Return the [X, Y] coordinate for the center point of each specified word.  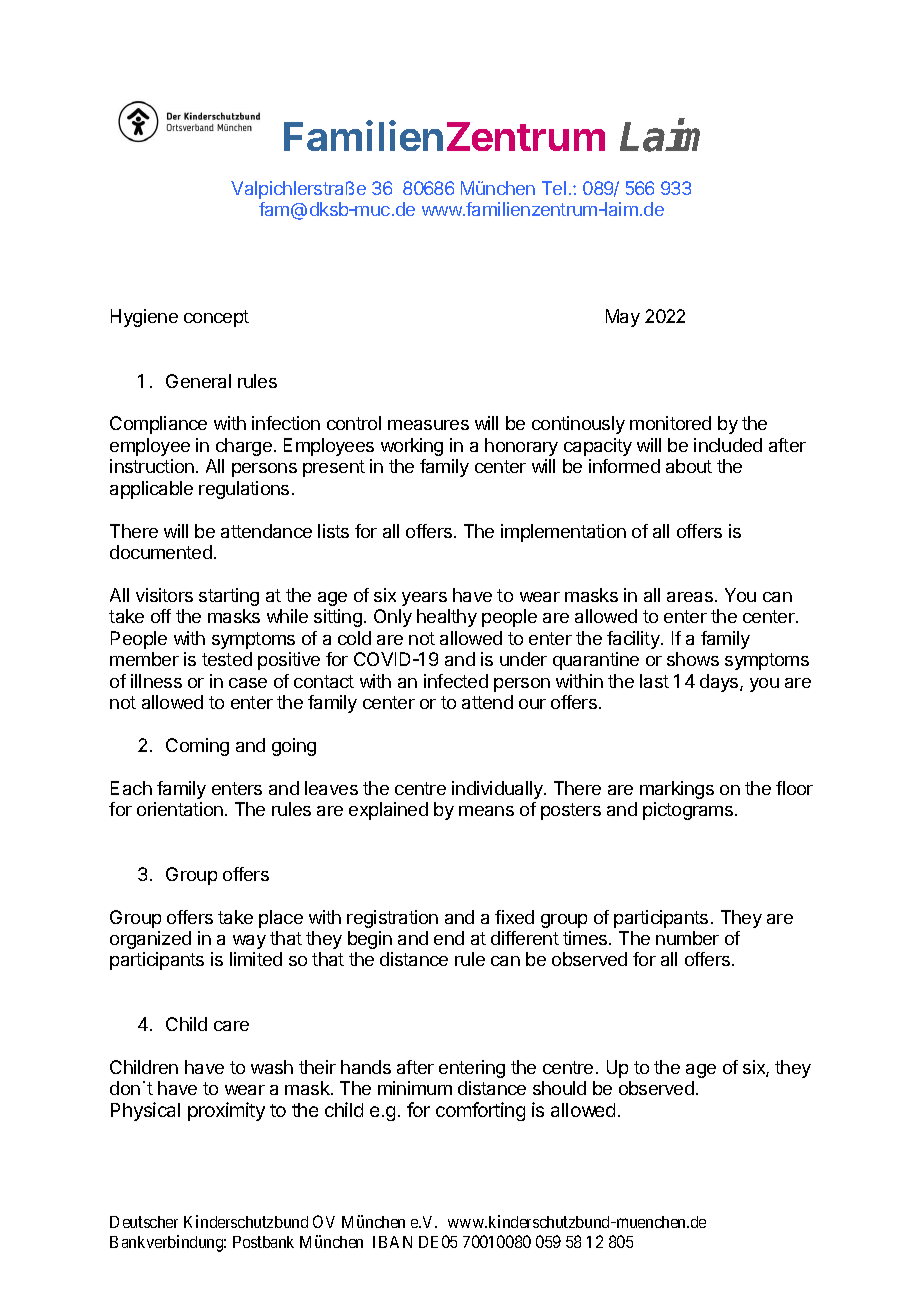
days [720, 683]
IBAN [392, 1242]
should [559, 1088]
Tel [554, 188]
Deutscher [144, 1222]
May [623, 318]
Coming [197, 747]
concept [216, 318]
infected [456, 681]
